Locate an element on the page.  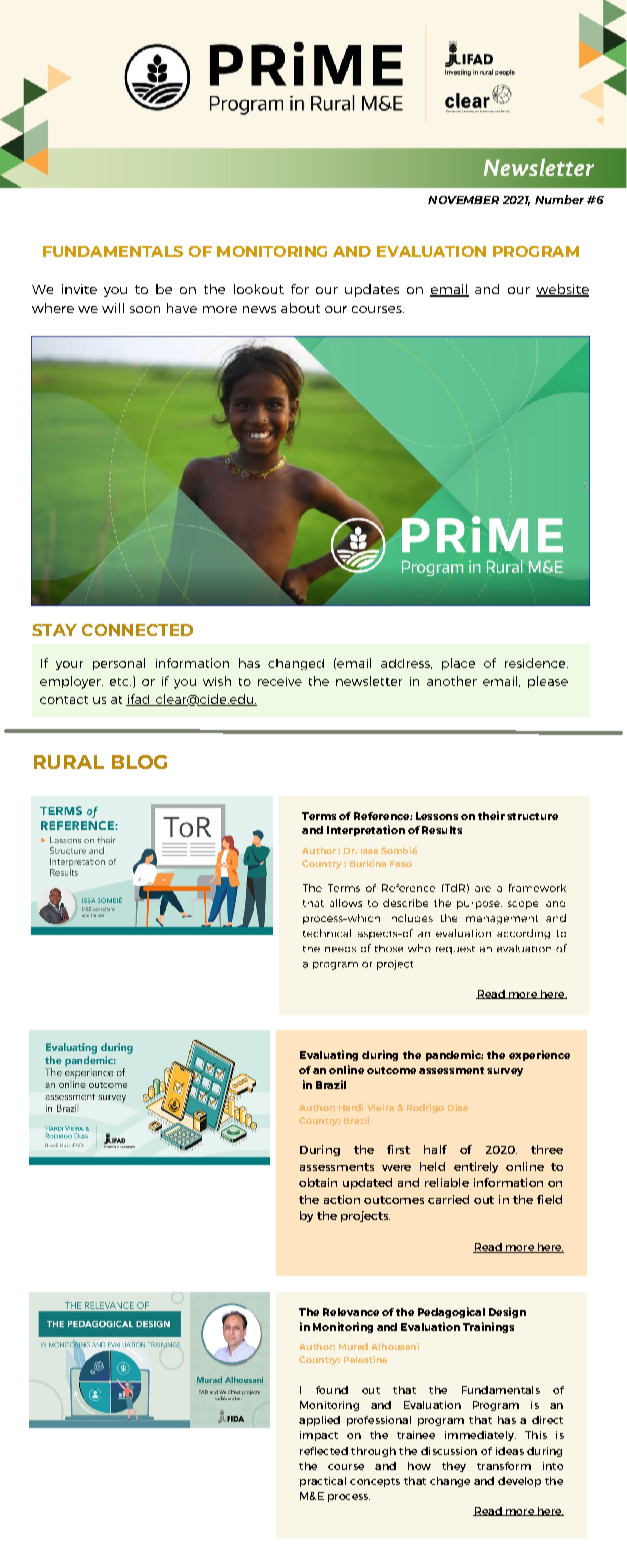
invite is located at coordinates (79, 289).
